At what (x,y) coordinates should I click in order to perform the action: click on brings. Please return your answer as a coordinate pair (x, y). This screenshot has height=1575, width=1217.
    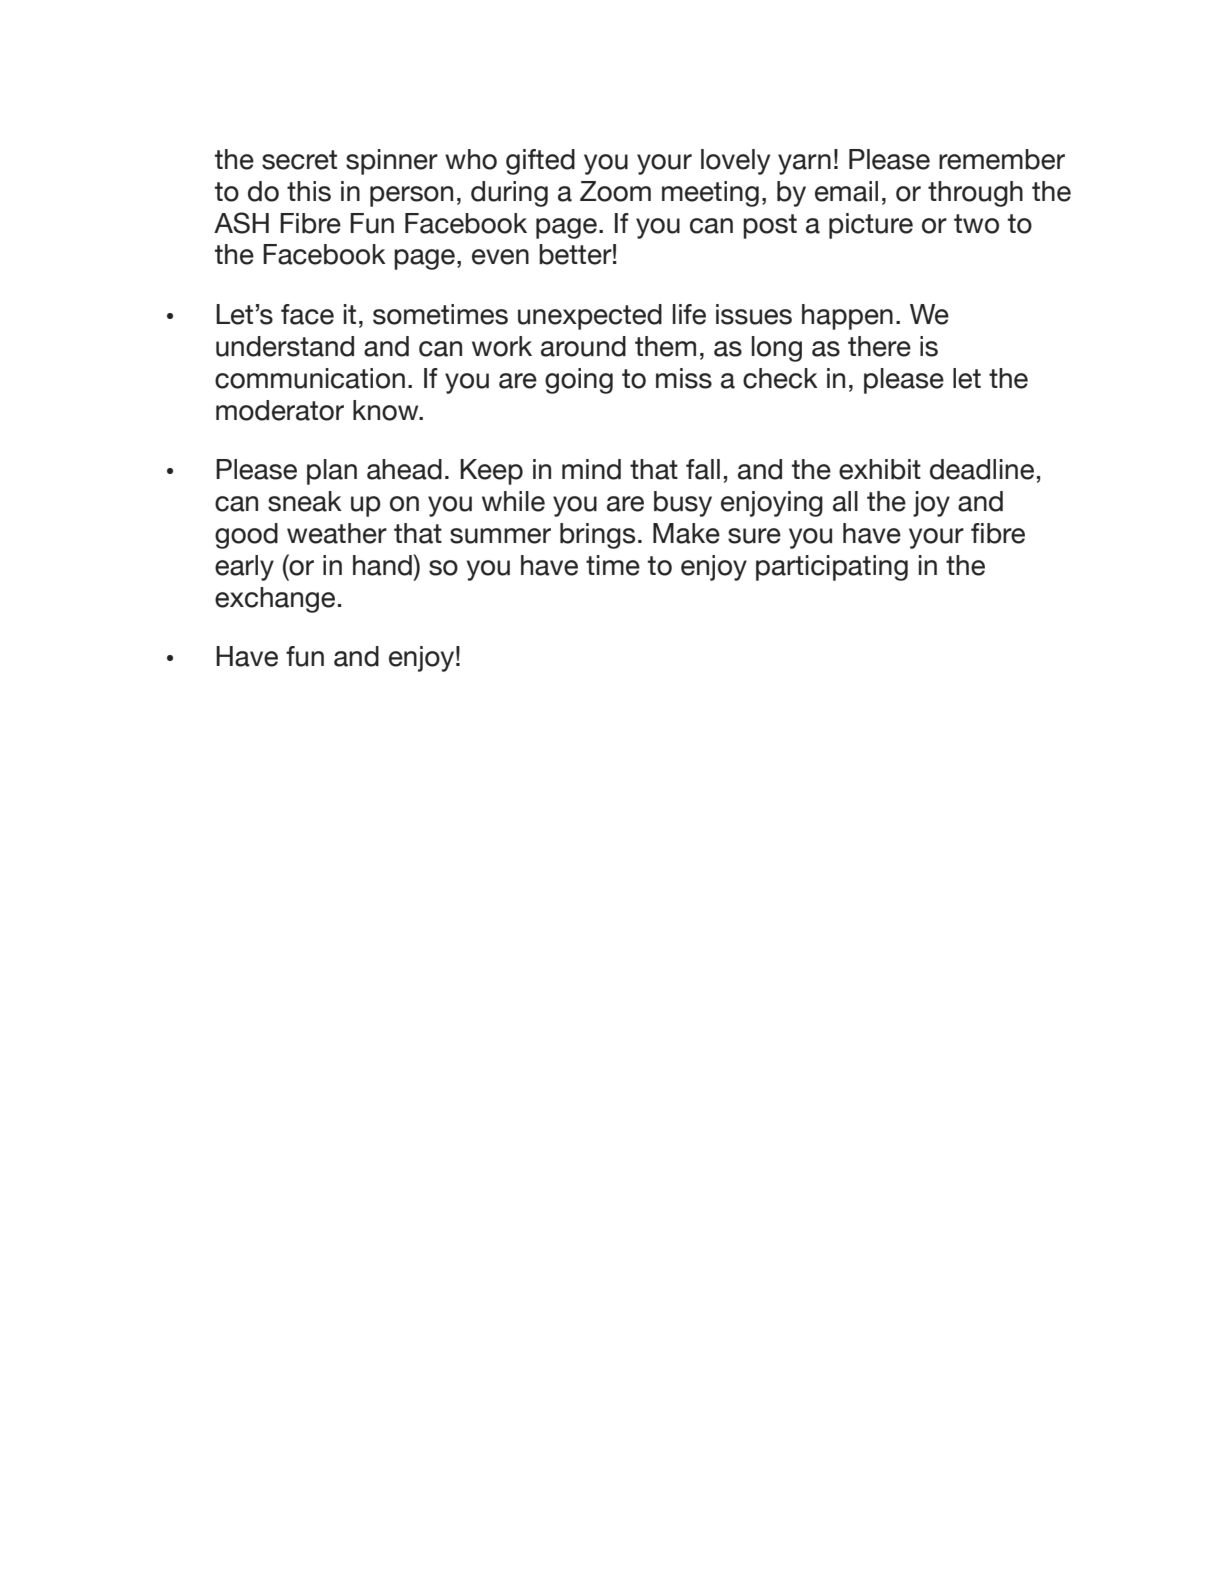
    Looking at the image, I should click on (597, 536).
